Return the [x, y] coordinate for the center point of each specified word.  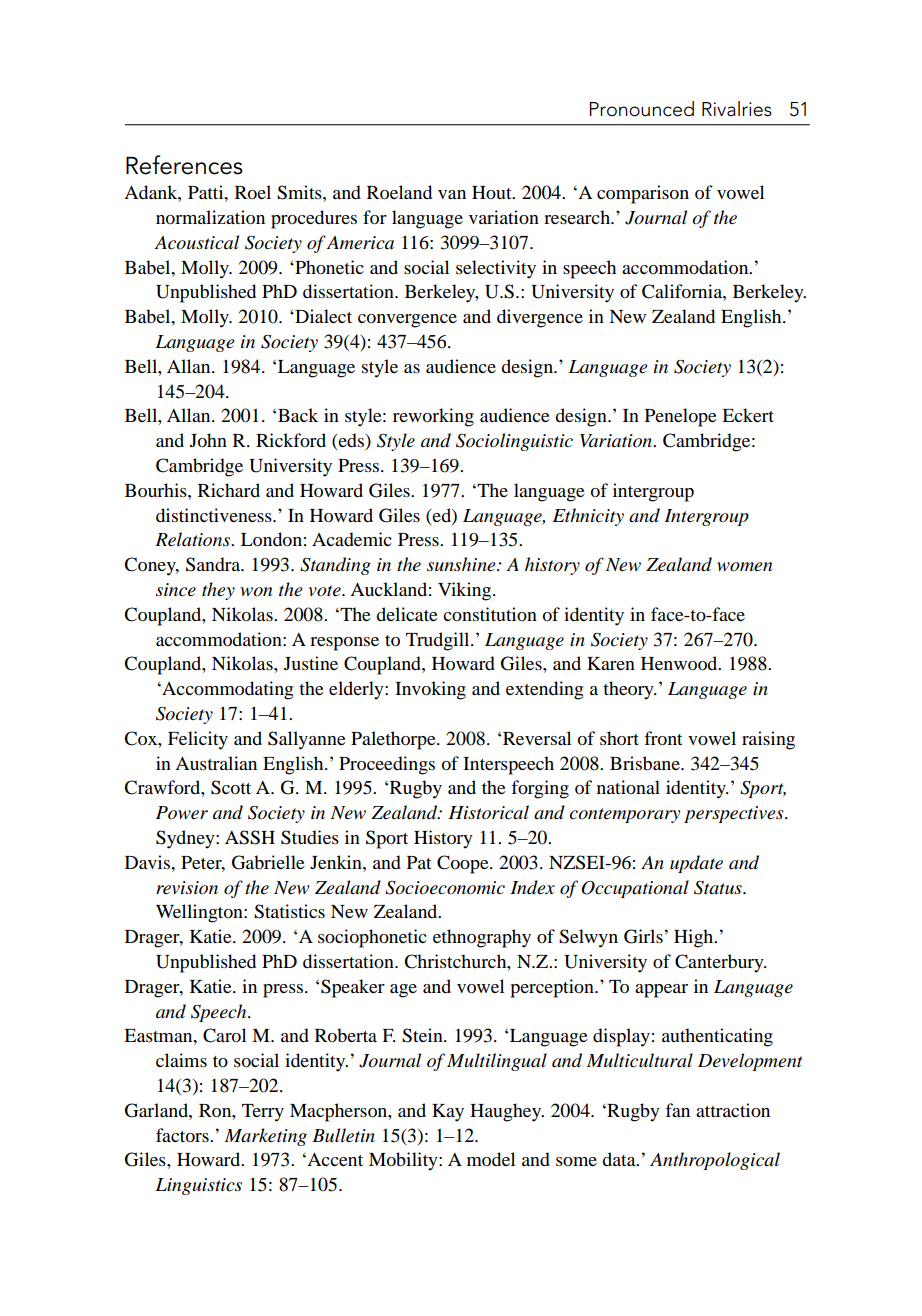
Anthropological [715, 1161]
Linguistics [198, 1186]
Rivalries [737, 109]
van [452, 194]
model [491, 1159]
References [184, 165]
